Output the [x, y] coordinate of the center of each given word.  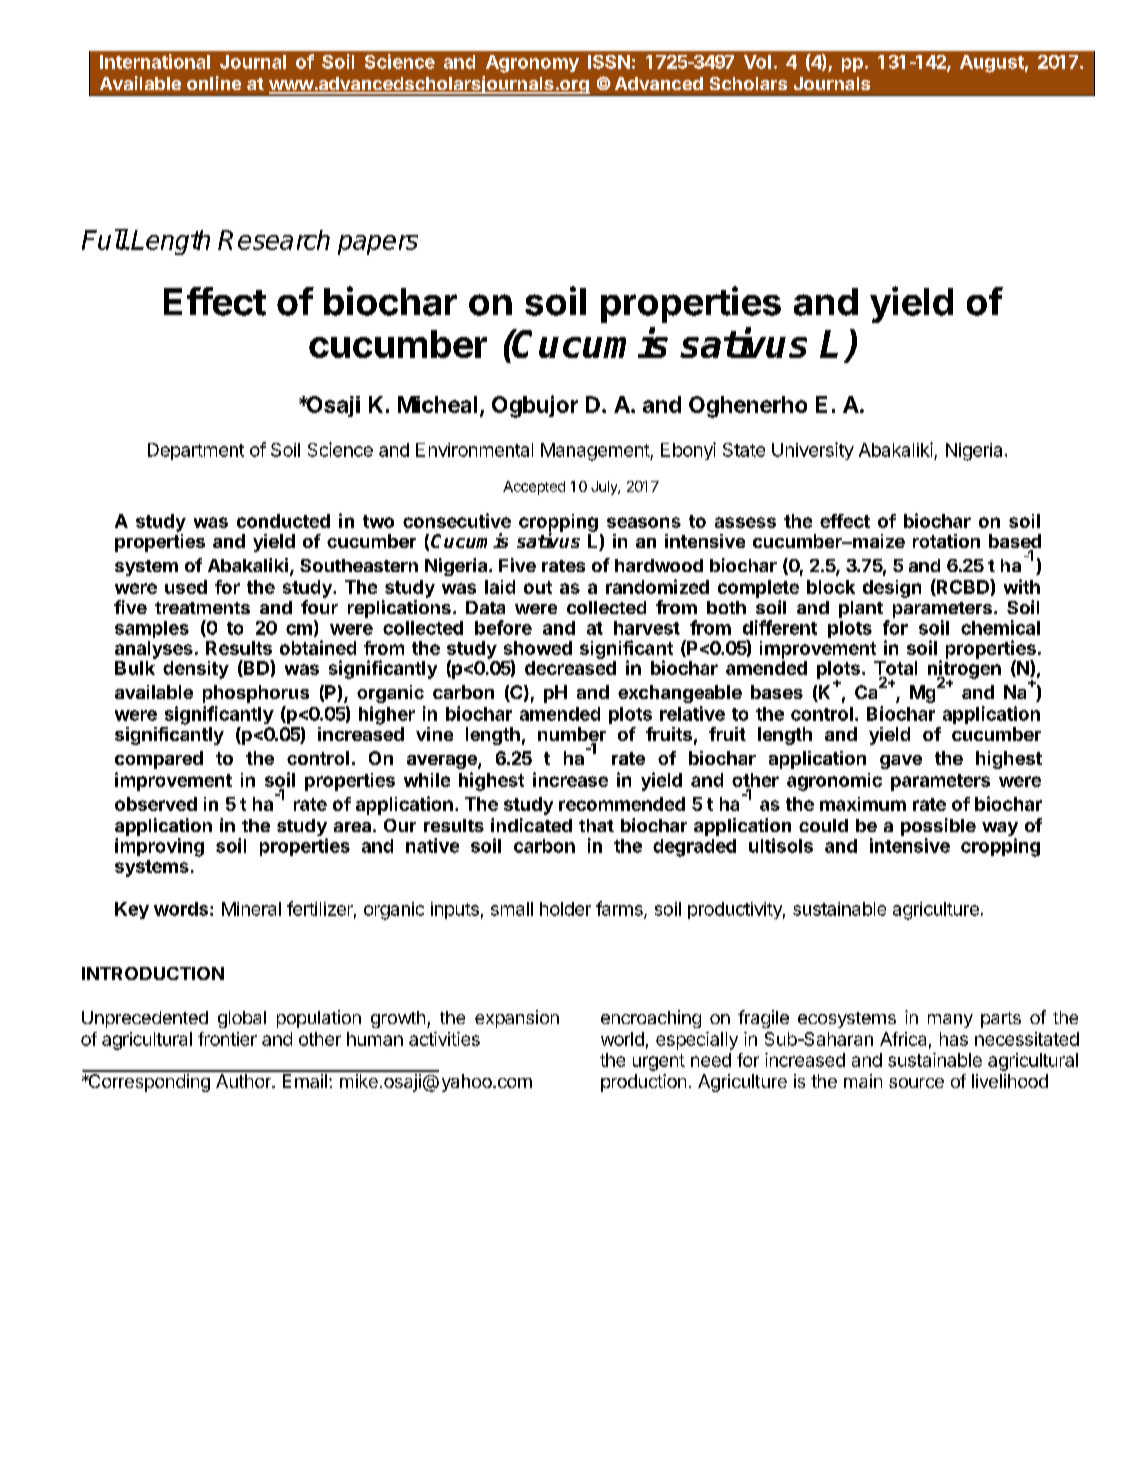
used [186, 587]
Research [274, 240]
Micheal [437, 404]
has [954, 1039]
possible [938, 828]
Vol [757, 62]
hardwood [659, 565]
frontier [227, 1039]
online [214, 83]
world [622, 1039]
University [813, 451]
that [596, 825]
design [892, 589]
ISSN [609, 62]
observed [156, 804]
